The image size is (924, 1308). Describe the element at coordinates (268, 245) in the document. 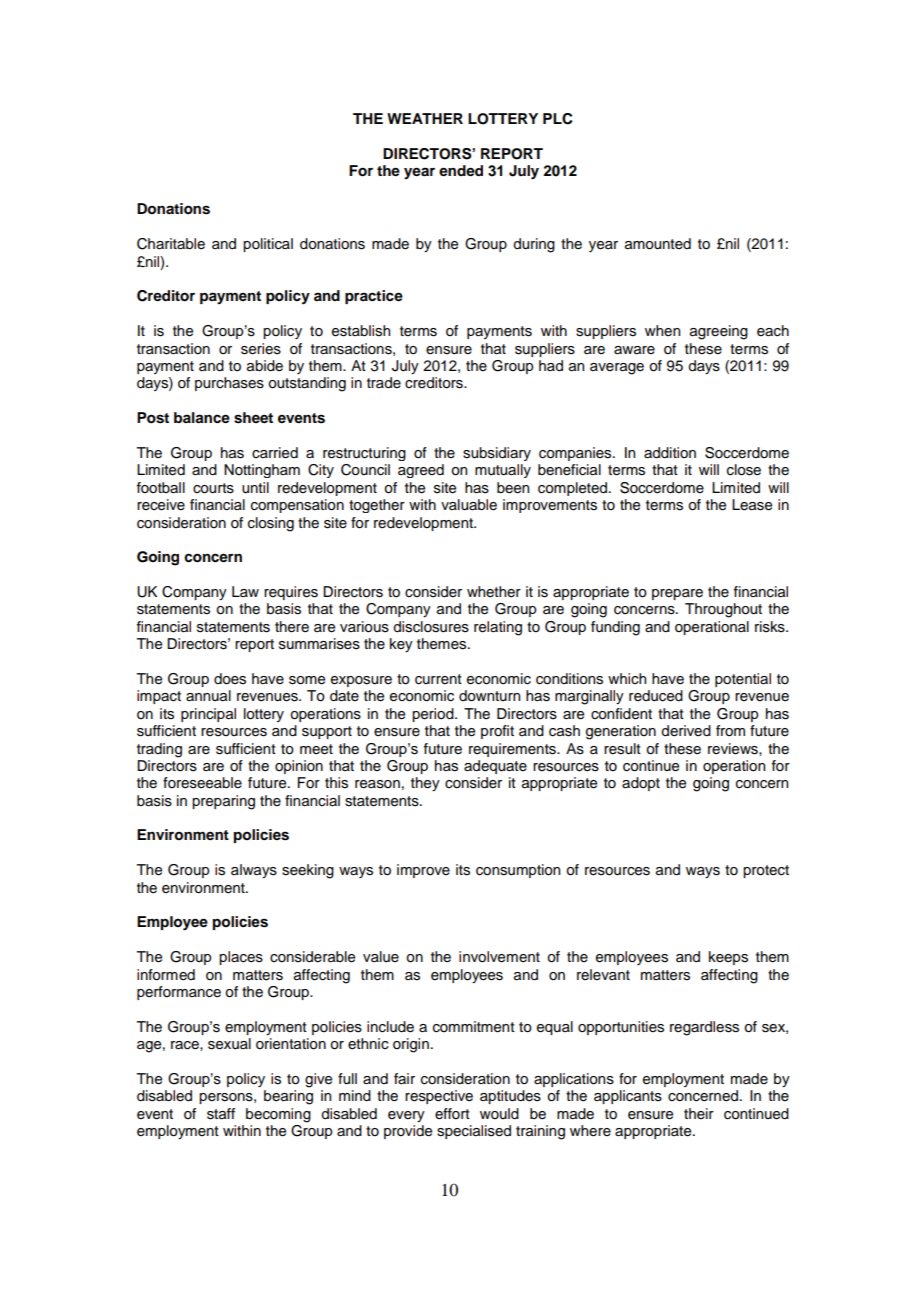

I see `political` at that location.
